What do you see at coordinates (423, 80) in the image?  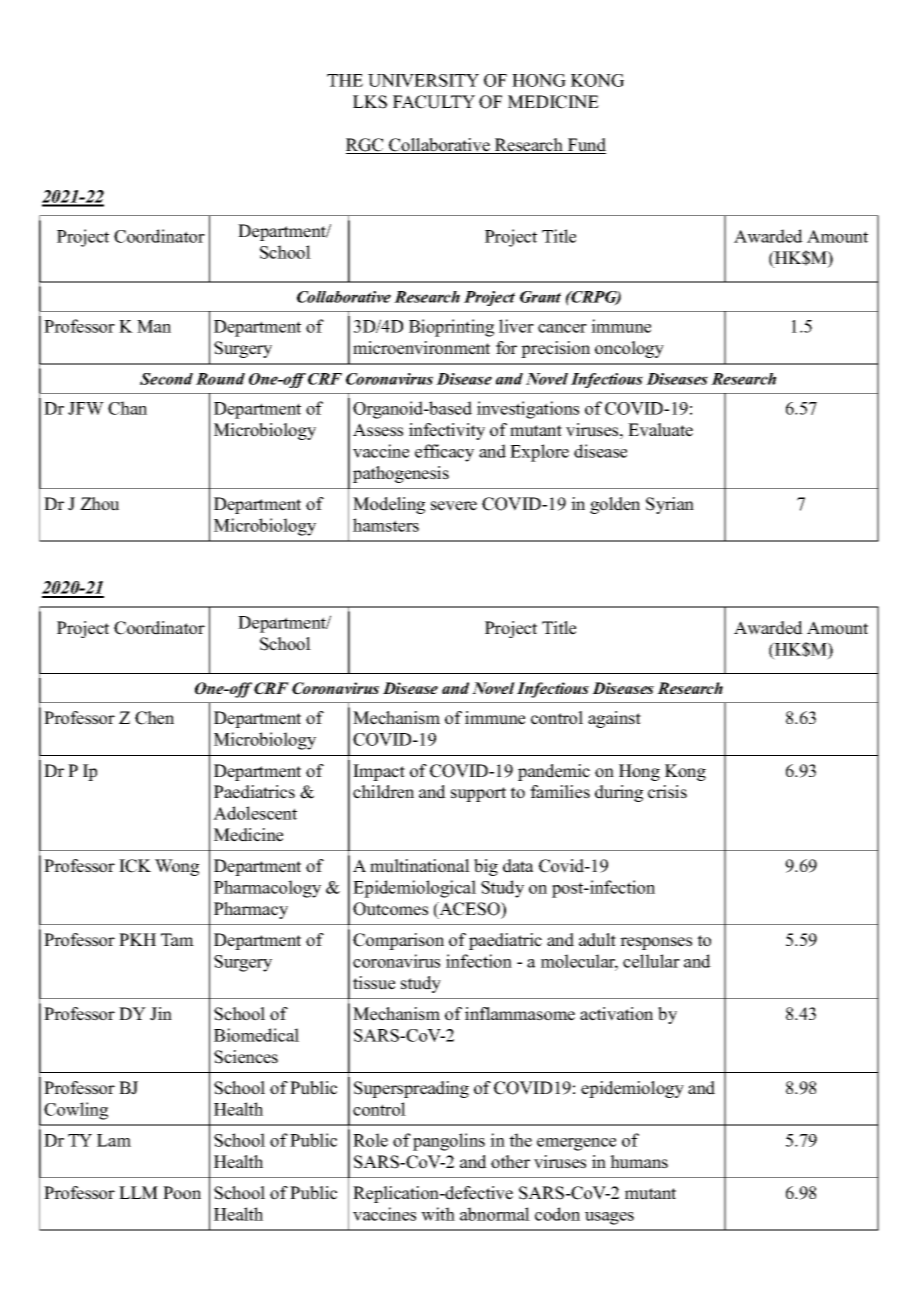 I see `UNIVERSITY` at bounding box center [423, 80].
